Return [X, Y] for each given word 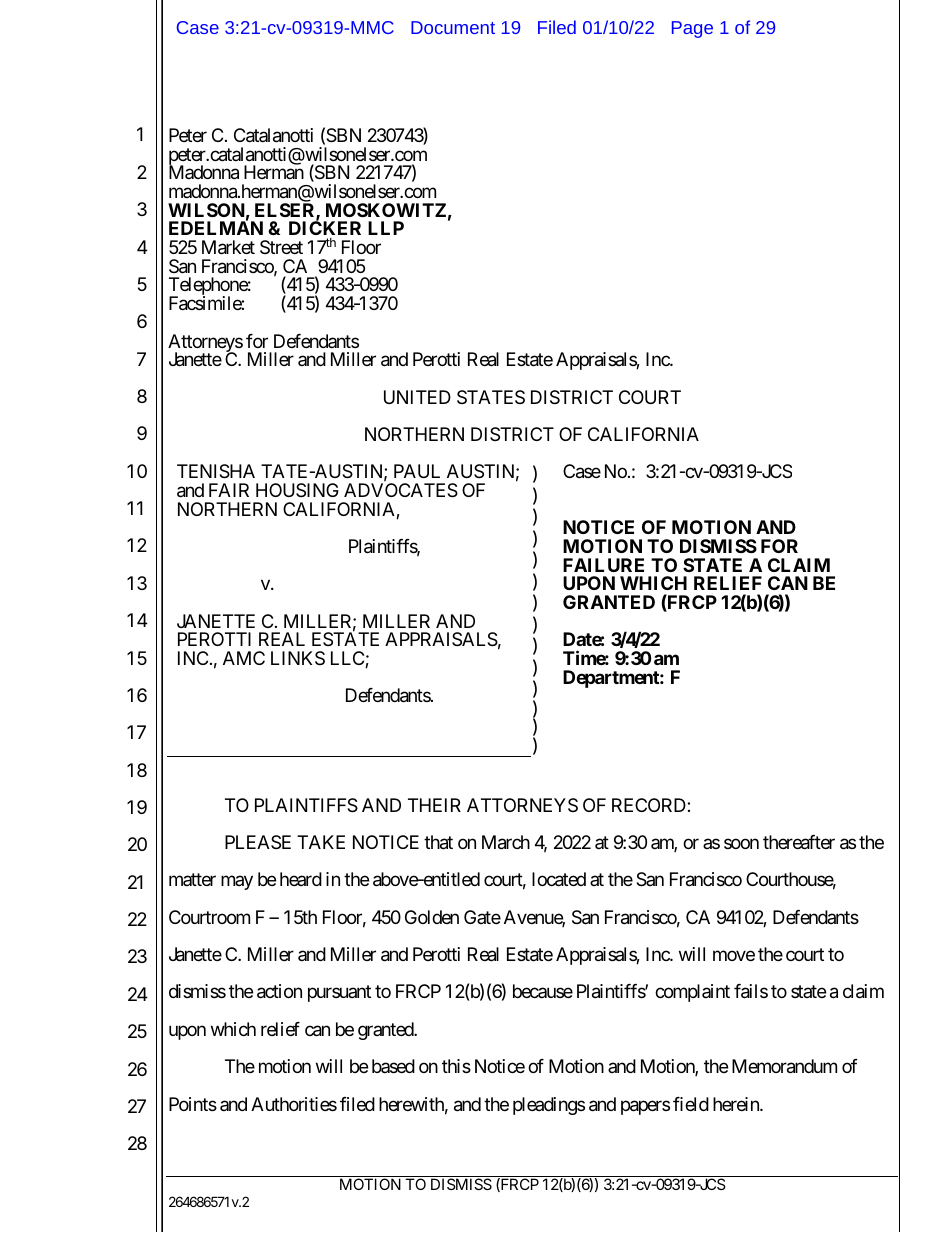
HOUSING [297, 490]
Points [193, 1104]
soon [741, 843]
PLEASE [258, 842]
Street [281, 247]
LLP [386, 228]
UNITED [417, 397]
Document [453, 27]
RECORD [650, 805]
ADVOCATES [401, 490]
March [506, 842]
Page [692, 29]
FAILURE [603, 565]
